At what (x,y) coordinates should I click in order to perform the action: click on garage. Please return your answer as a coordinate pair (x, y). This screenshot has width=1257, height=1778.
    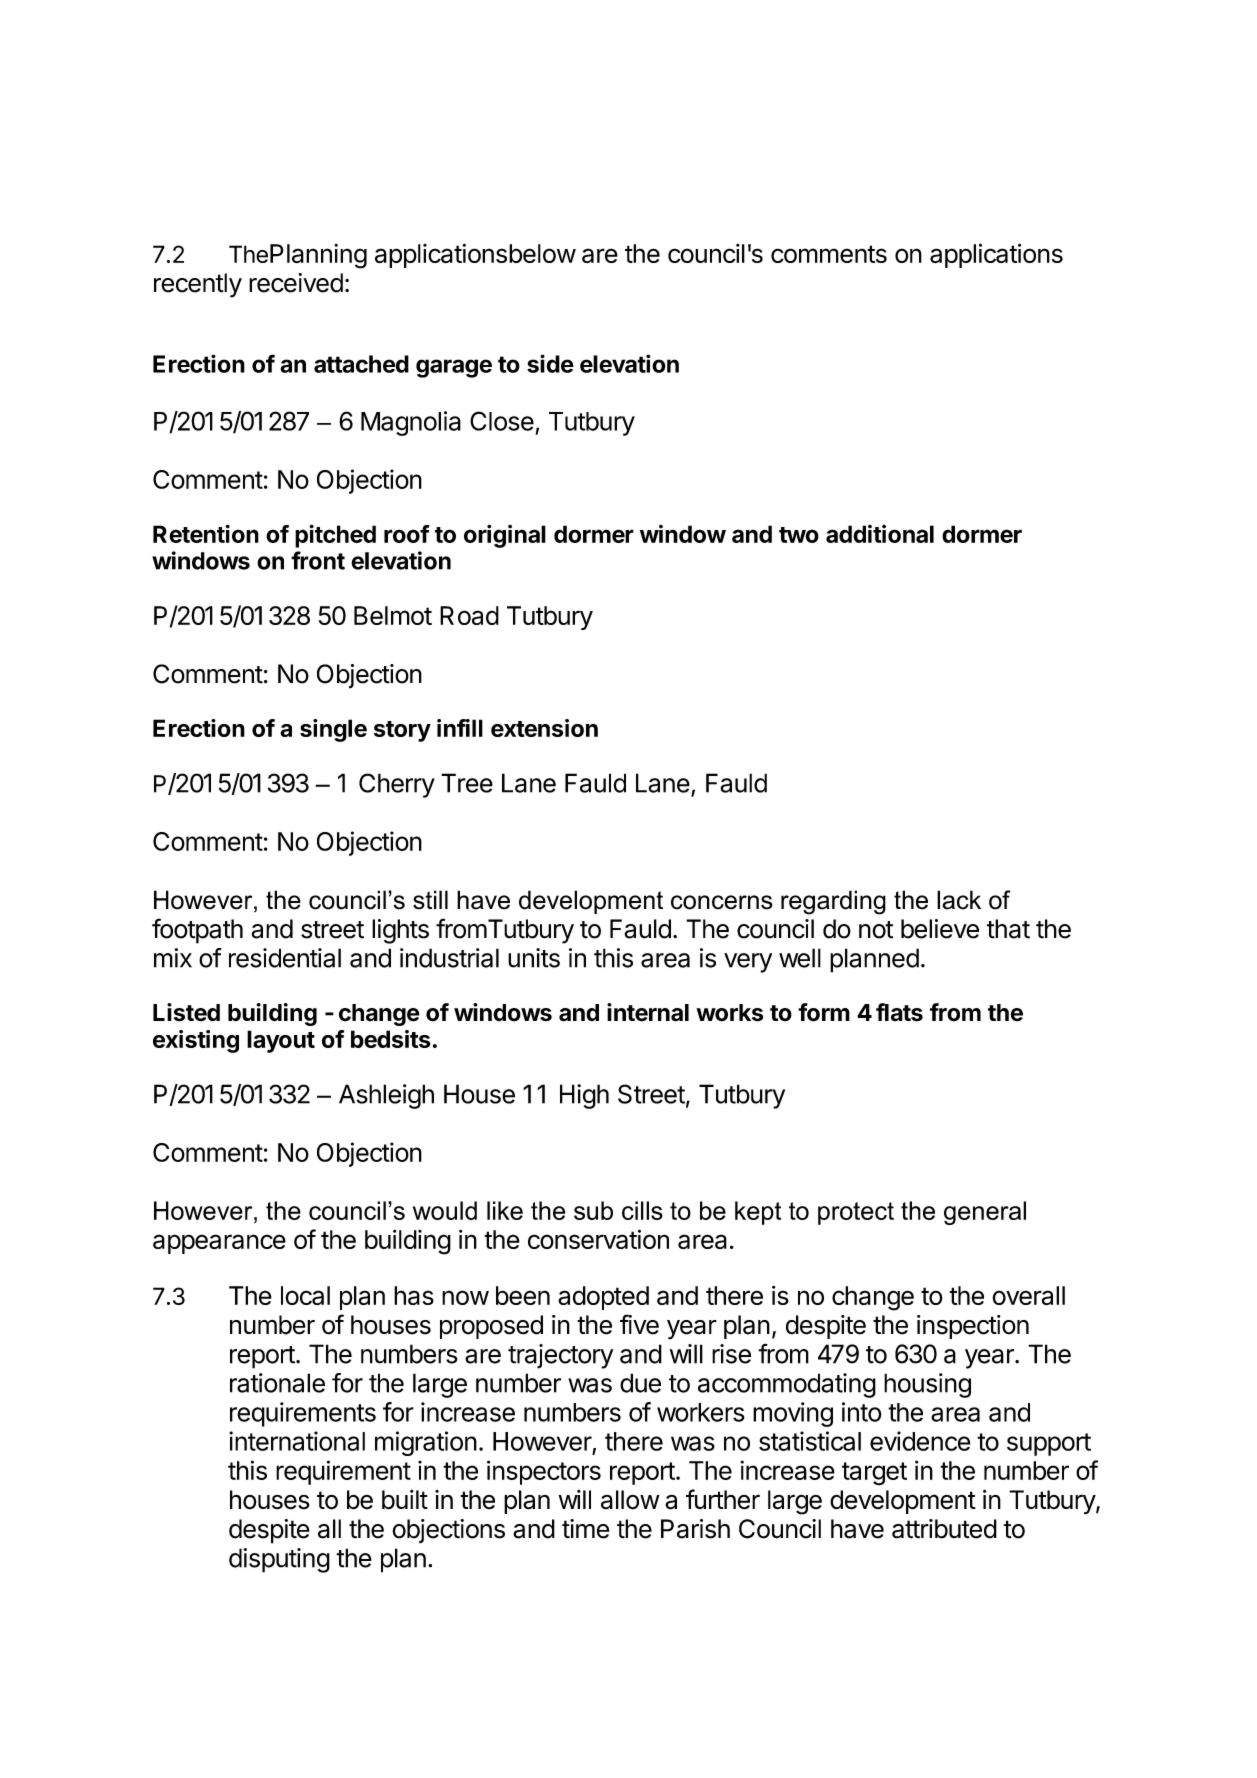
    Looking at the image, I should click on (454, 368).
